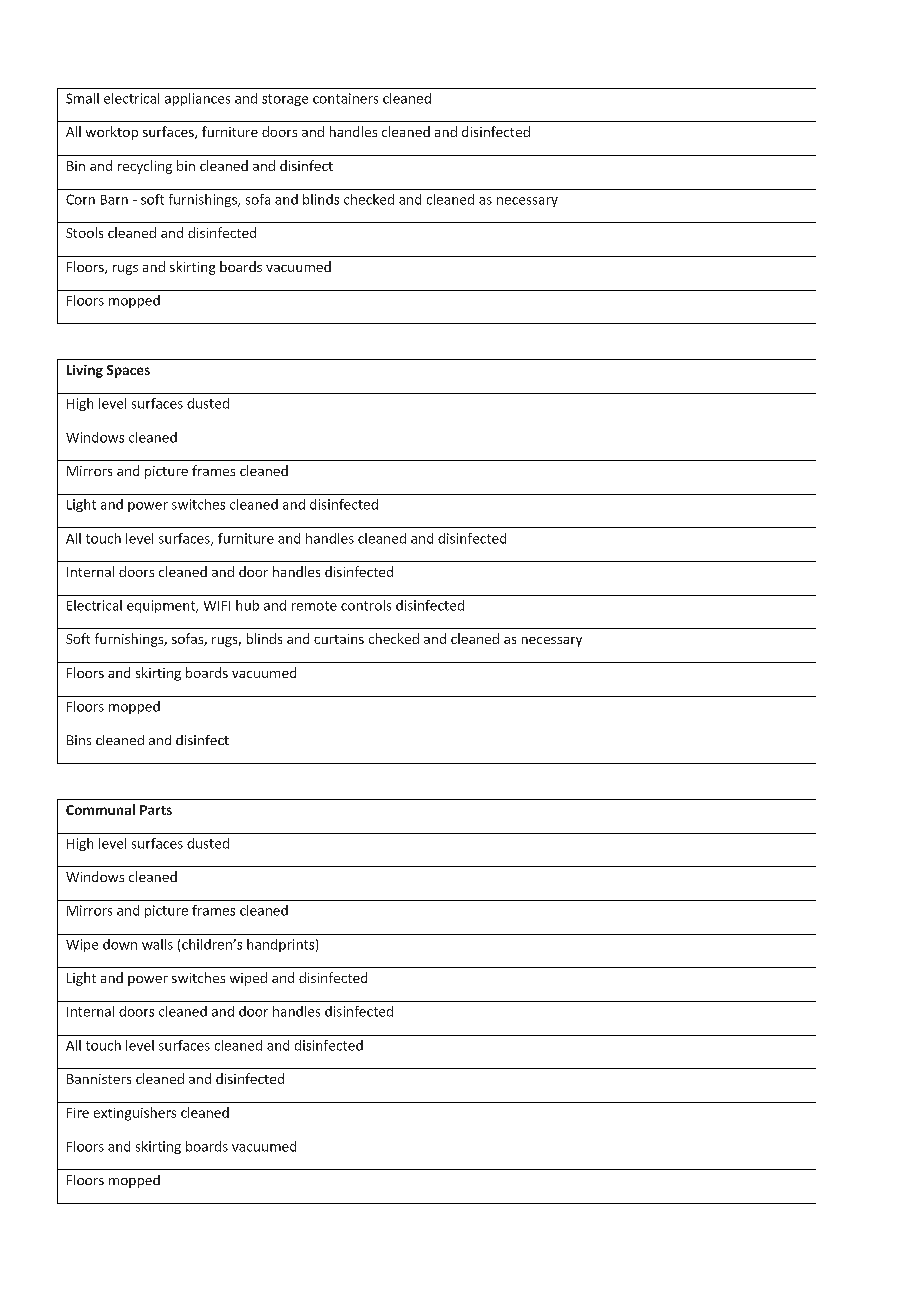  Describe the element at coordinates (120, 944) in the screenshot. I see `down` at that location.
